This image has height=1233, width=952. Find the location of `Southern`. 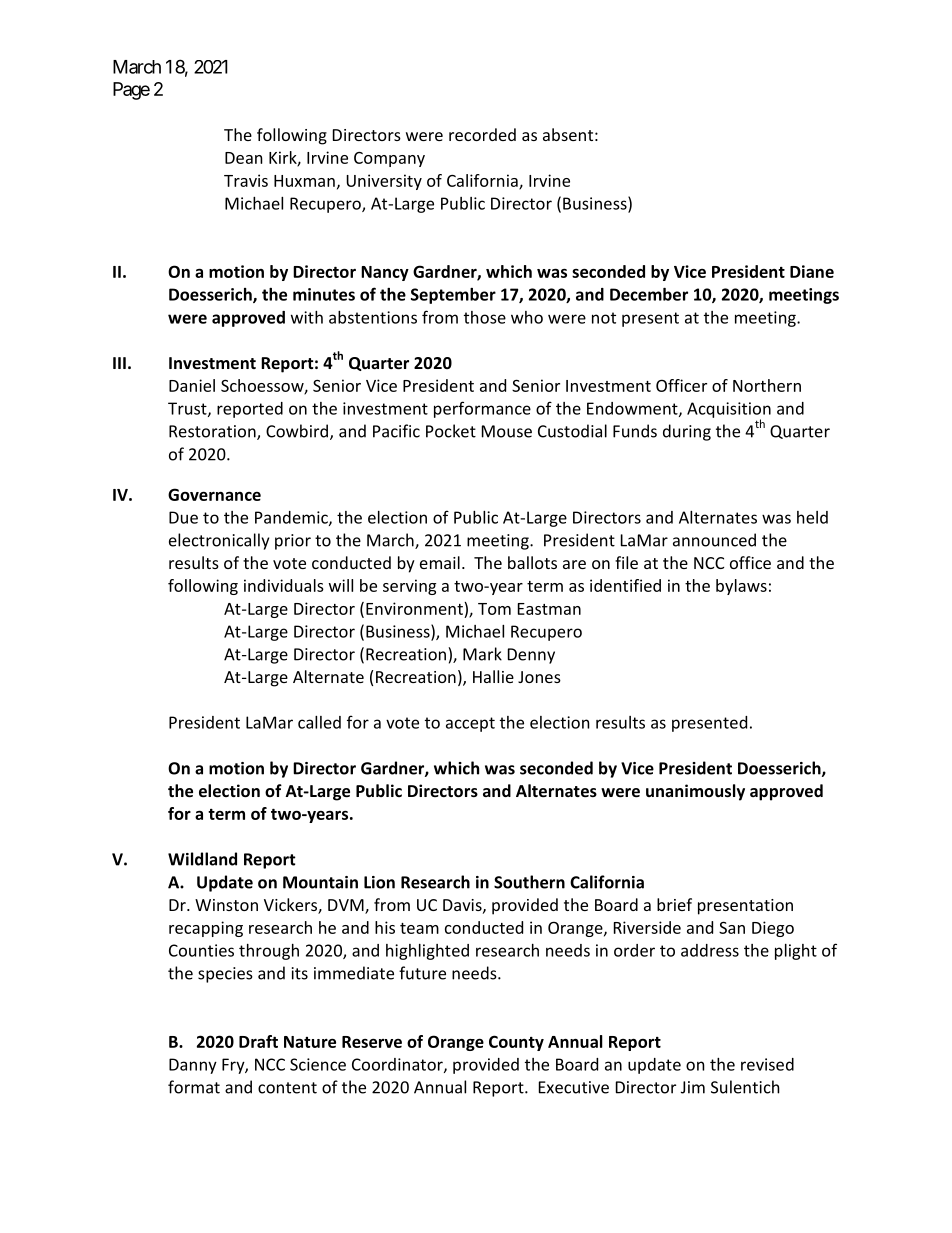

Southern is located at coordinates (529, 882).
